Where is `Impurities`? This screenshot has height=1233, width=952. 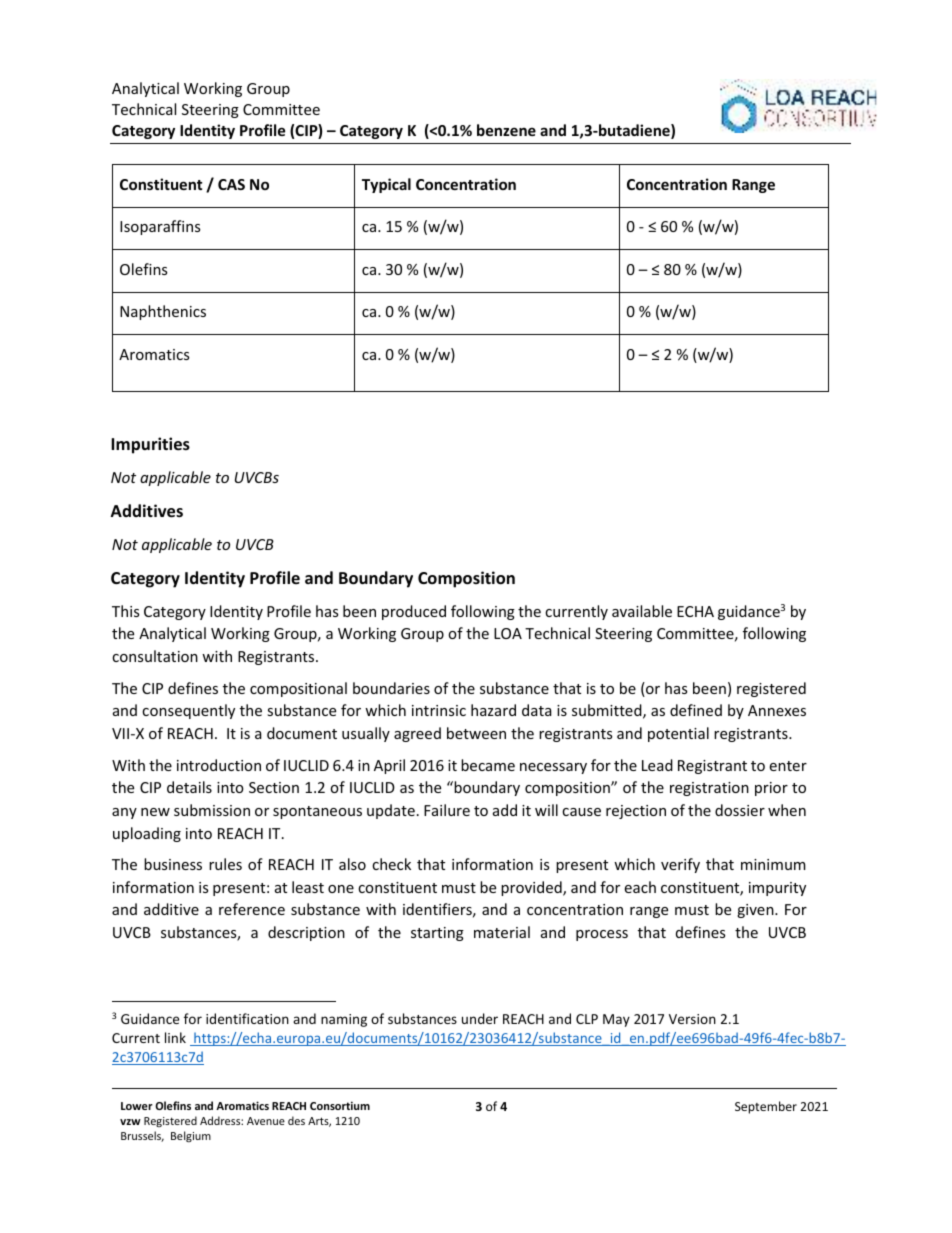
Impurities is located at coordinates (150, 445).
